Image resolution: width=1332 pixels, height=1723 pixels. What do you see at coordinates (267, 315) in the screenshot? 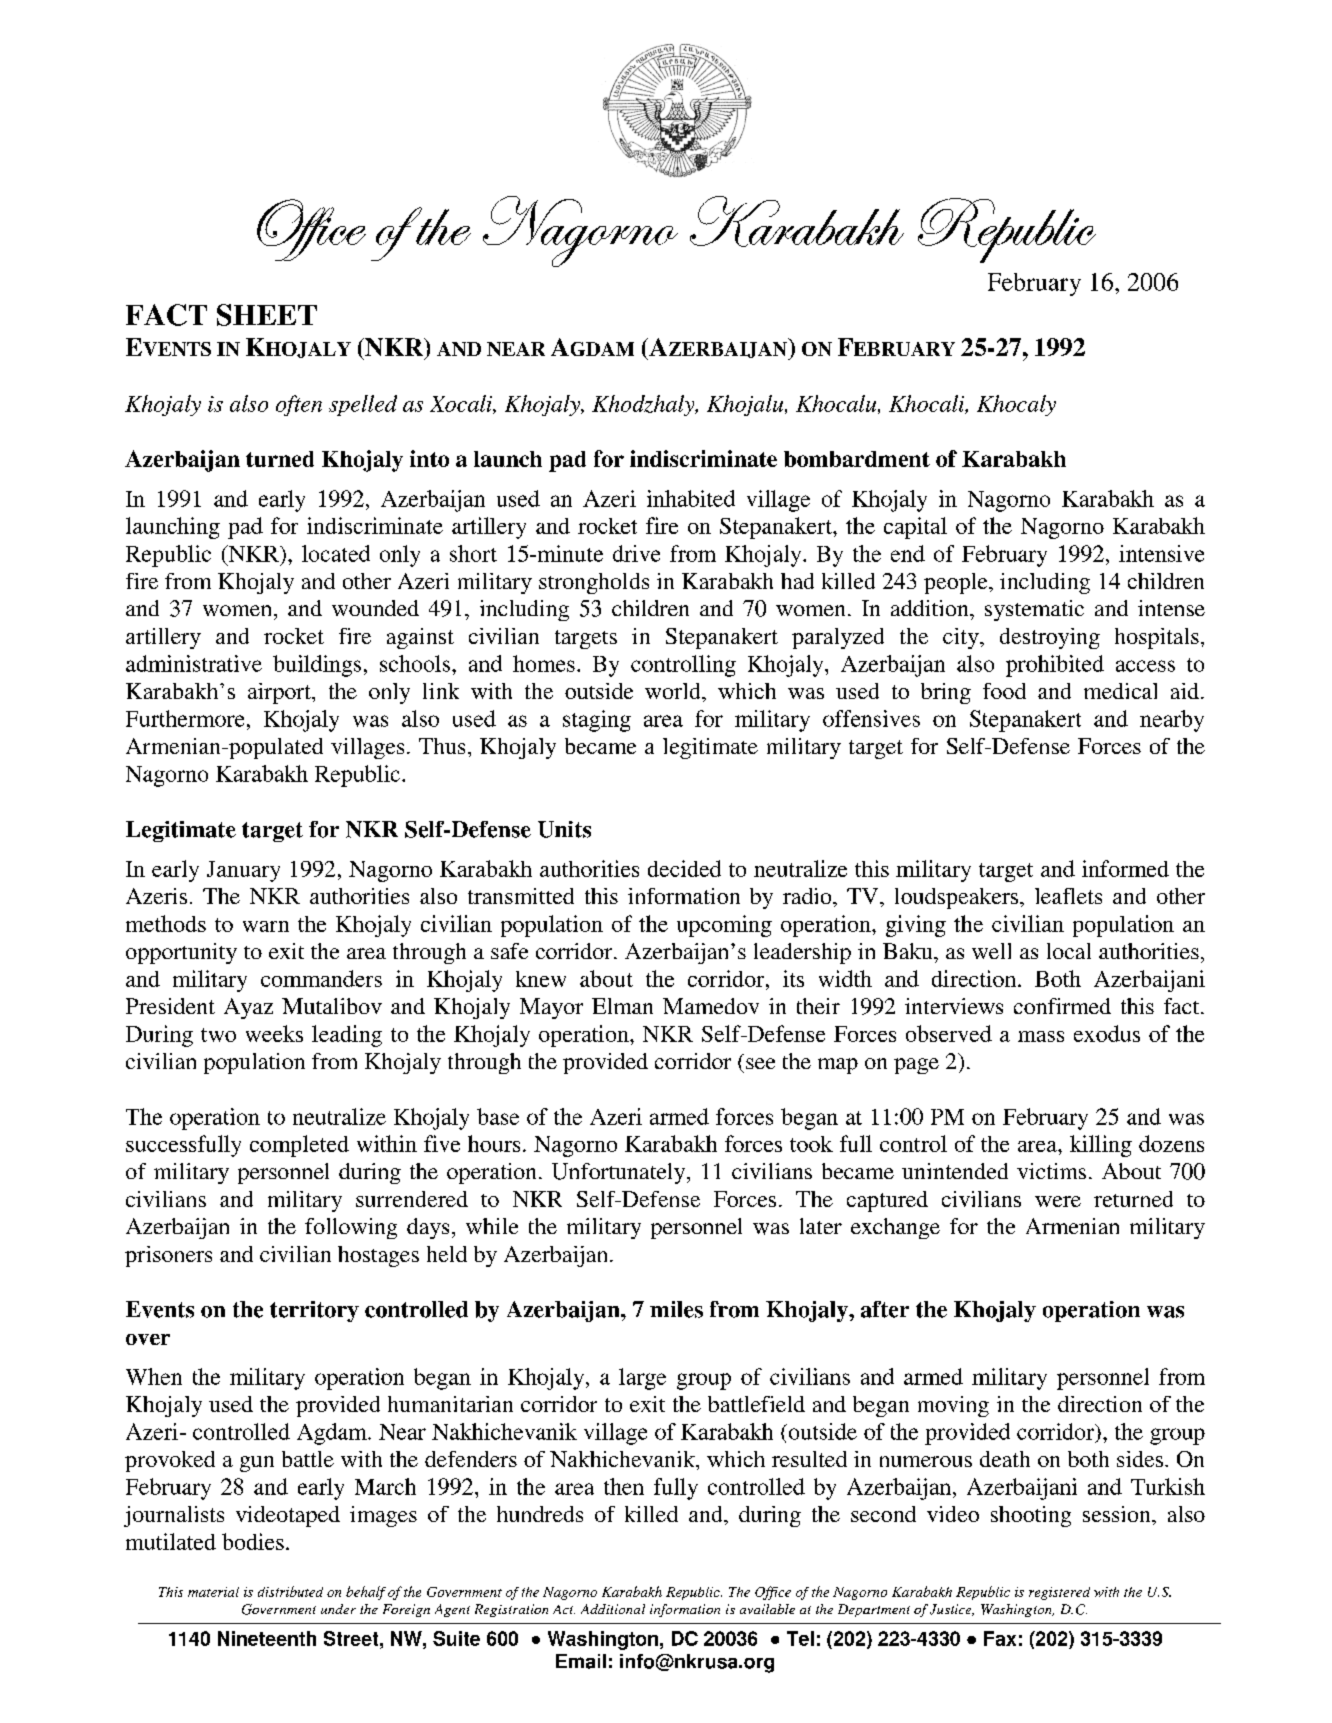
I see `SHEET` at bounding box center [267, 315].
